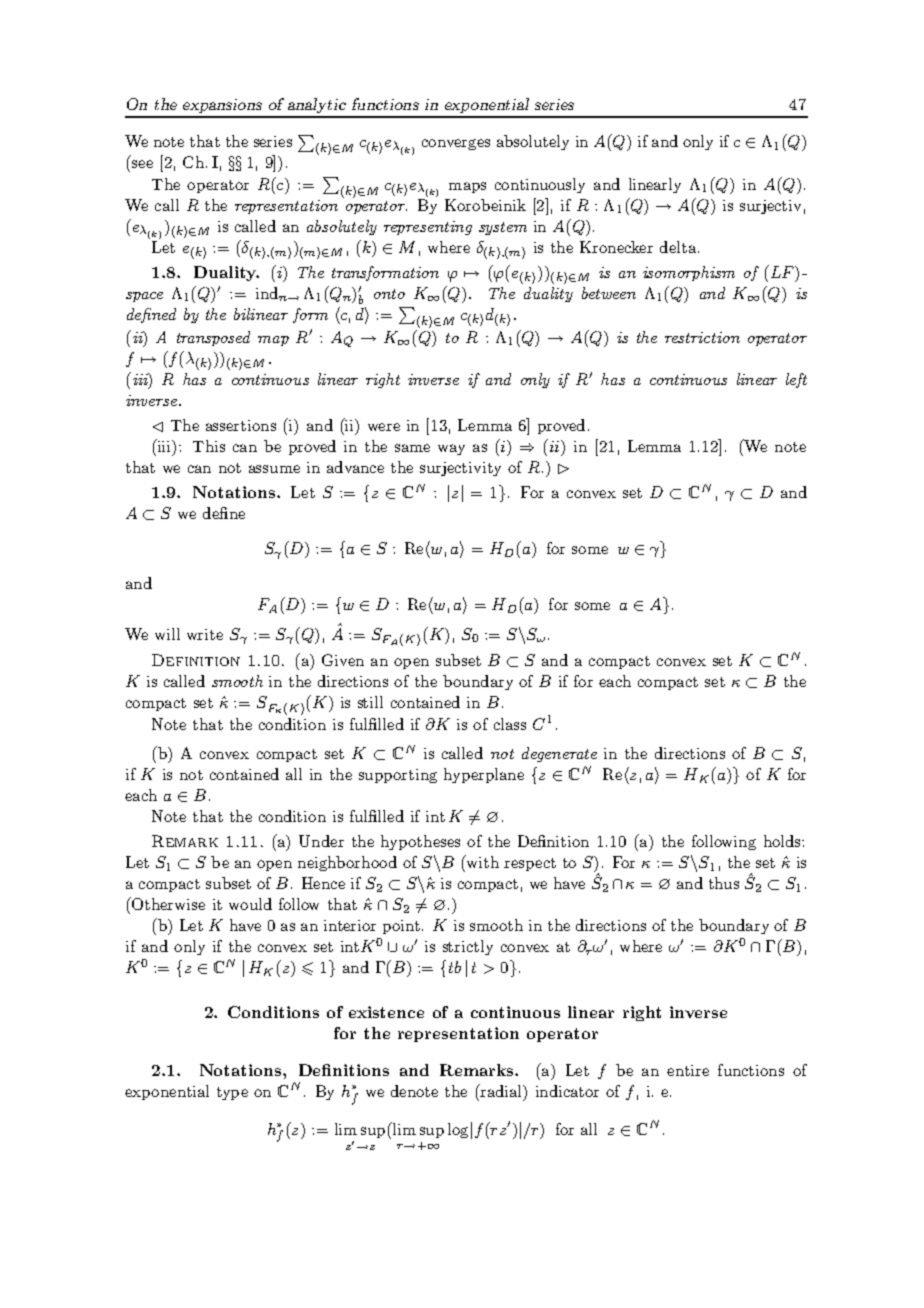  Describe the element at coordinates (678, 247) in the screenshot. I see `delta` at that location.
